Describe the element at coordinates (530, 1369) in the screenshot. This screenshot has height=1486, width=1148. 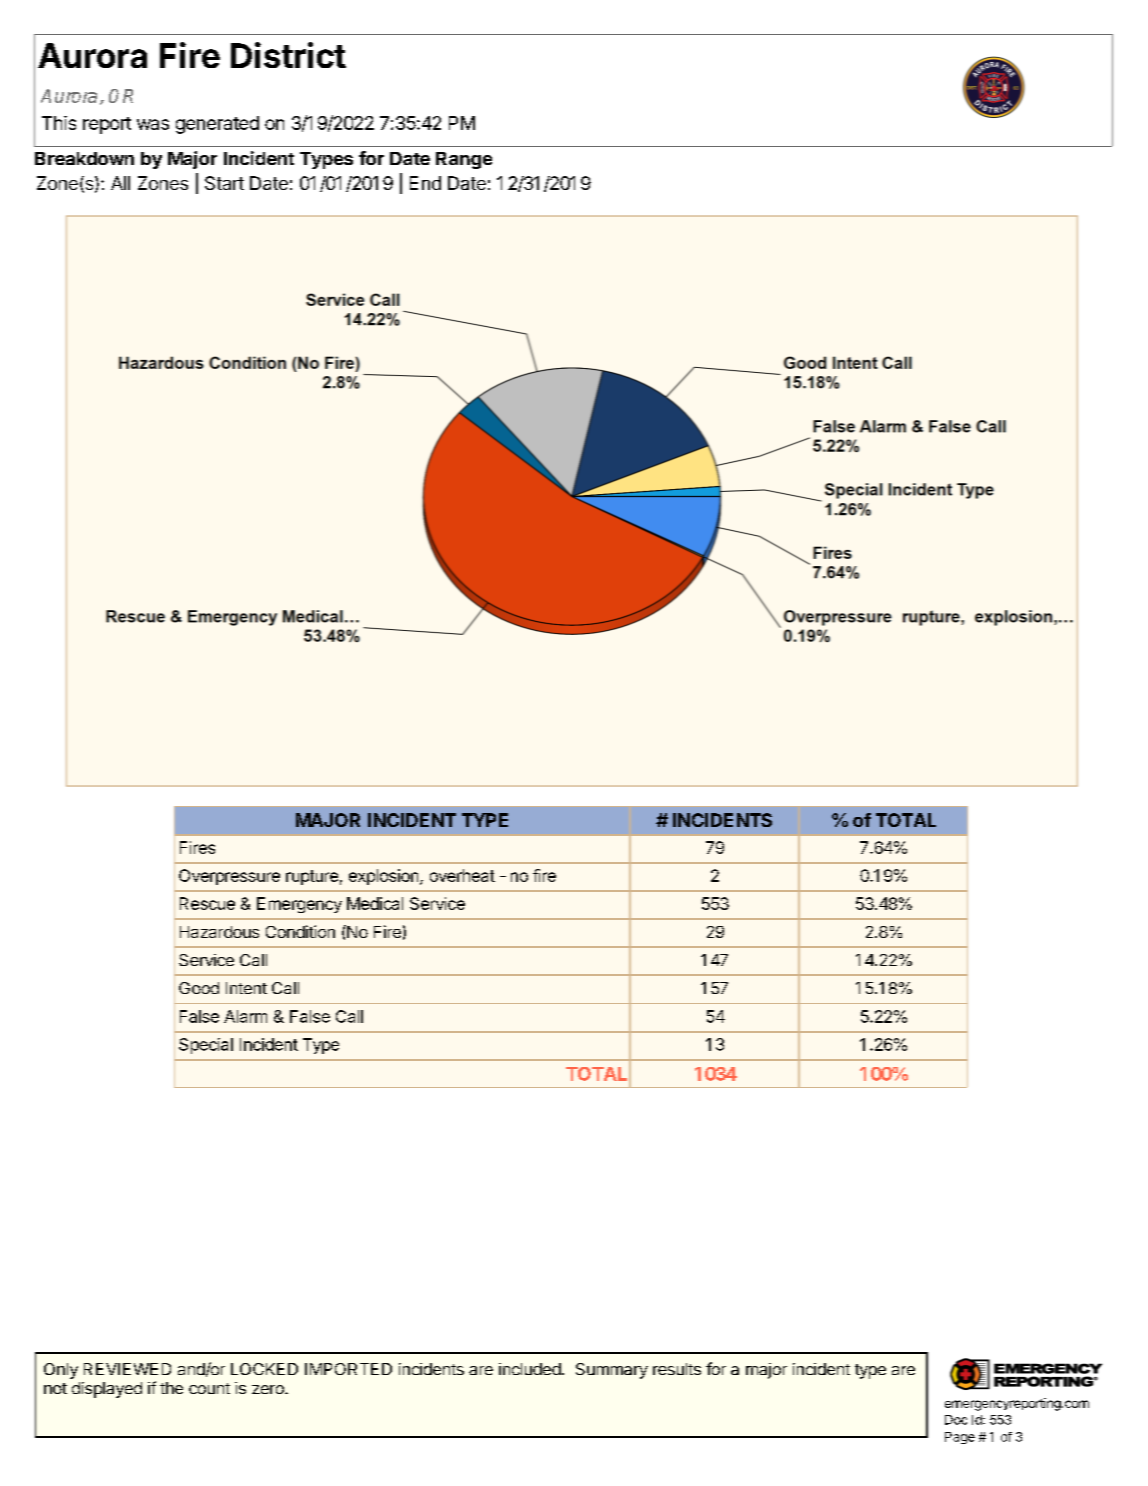
I see `included` at that location.
